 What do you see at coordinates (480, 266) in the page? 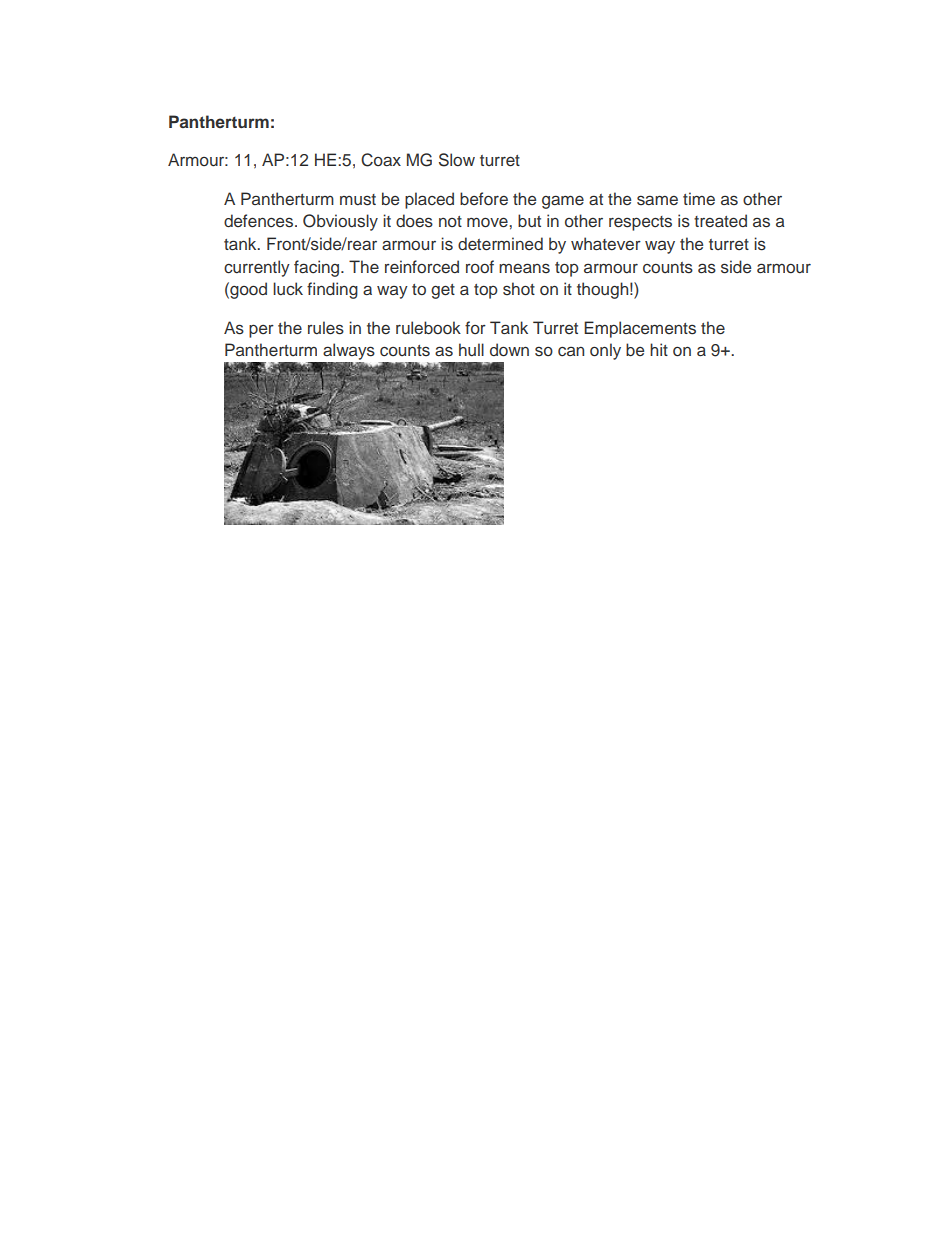
I see `roof` at bounding box center [480, 266].
